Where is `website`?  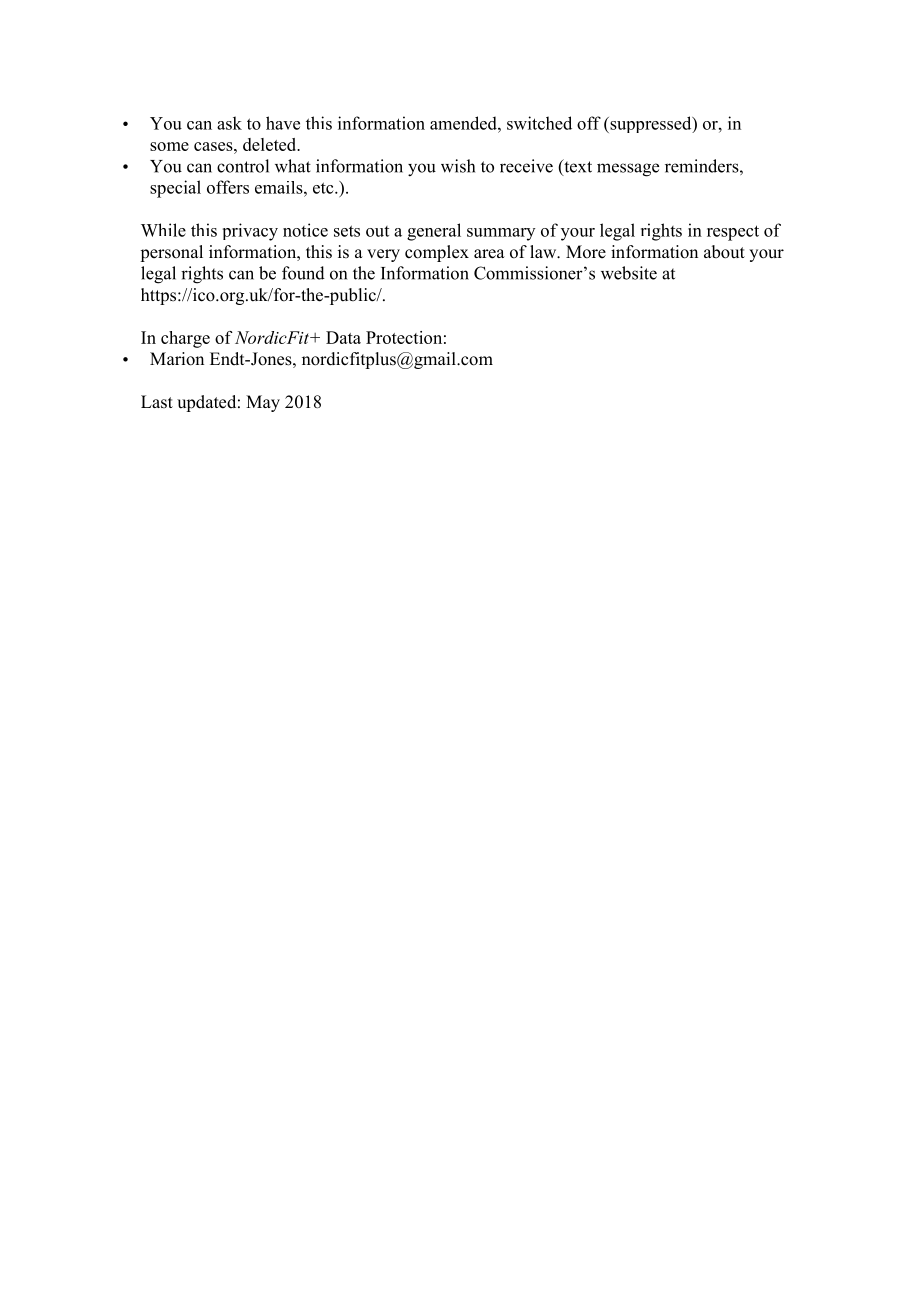
website is located at coordinates (629, 273).
